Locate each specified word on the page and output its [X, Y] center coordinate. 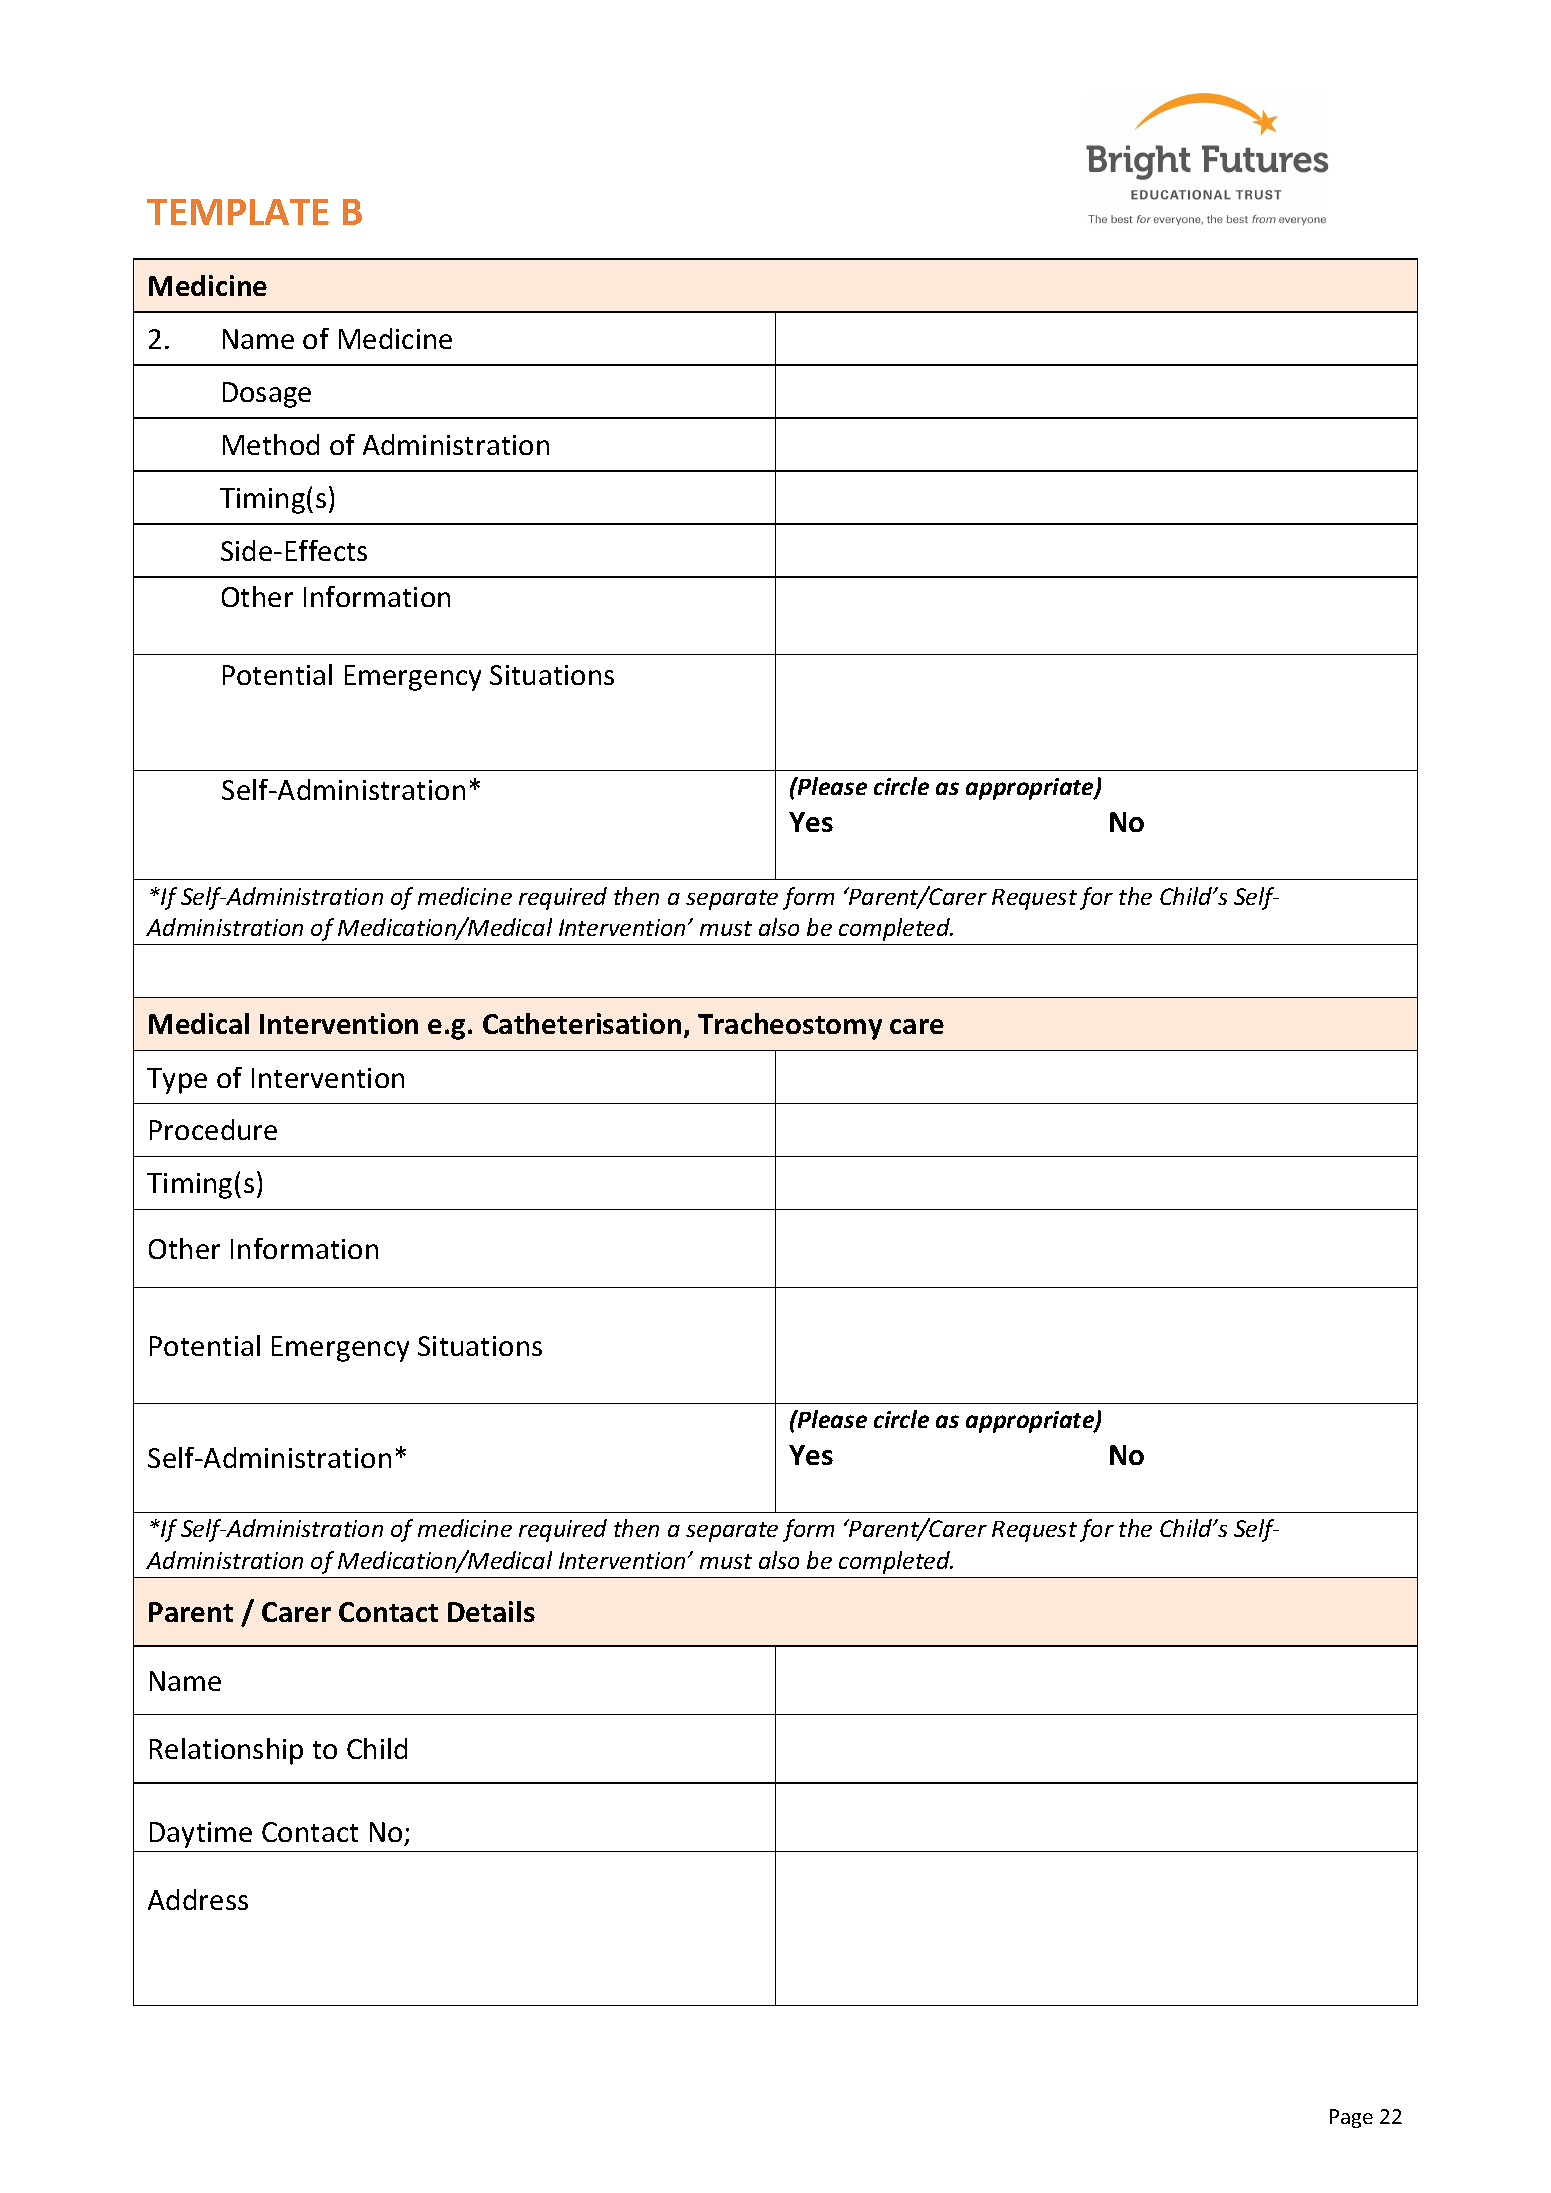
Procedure [213, 1129]
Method [271, 444]
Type [177, 1081]
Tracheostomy [790, 1026]
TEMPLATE [238, 212]
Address [198, 1899]
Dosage [267, 395]
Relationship [226, 1751]
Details [491, 1611]
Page [1351, 2118]
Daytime [201, 1835]
